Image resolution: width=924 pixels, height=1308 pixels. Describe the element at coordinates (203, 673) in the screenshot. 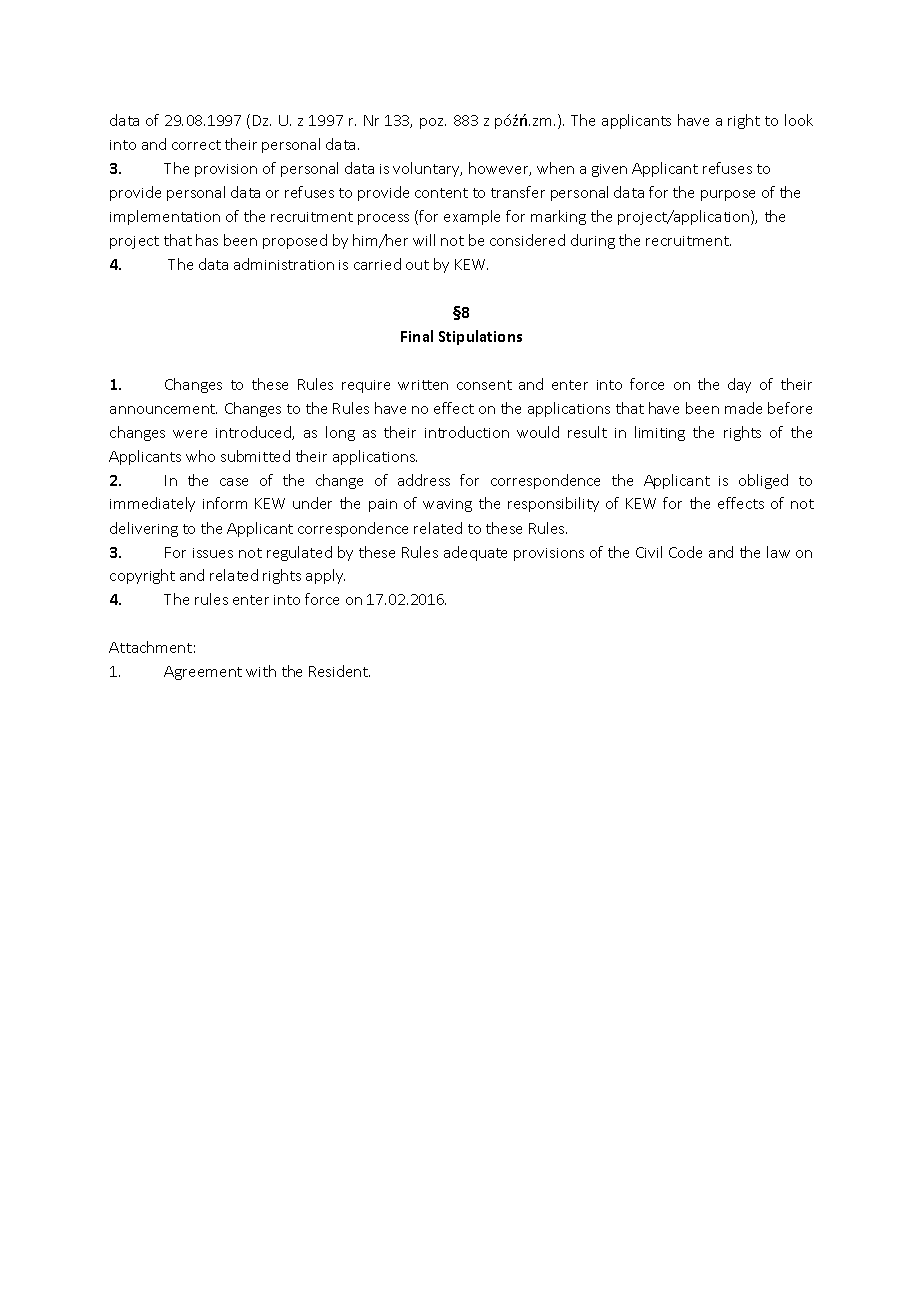

I see `Agreement` at that location.
